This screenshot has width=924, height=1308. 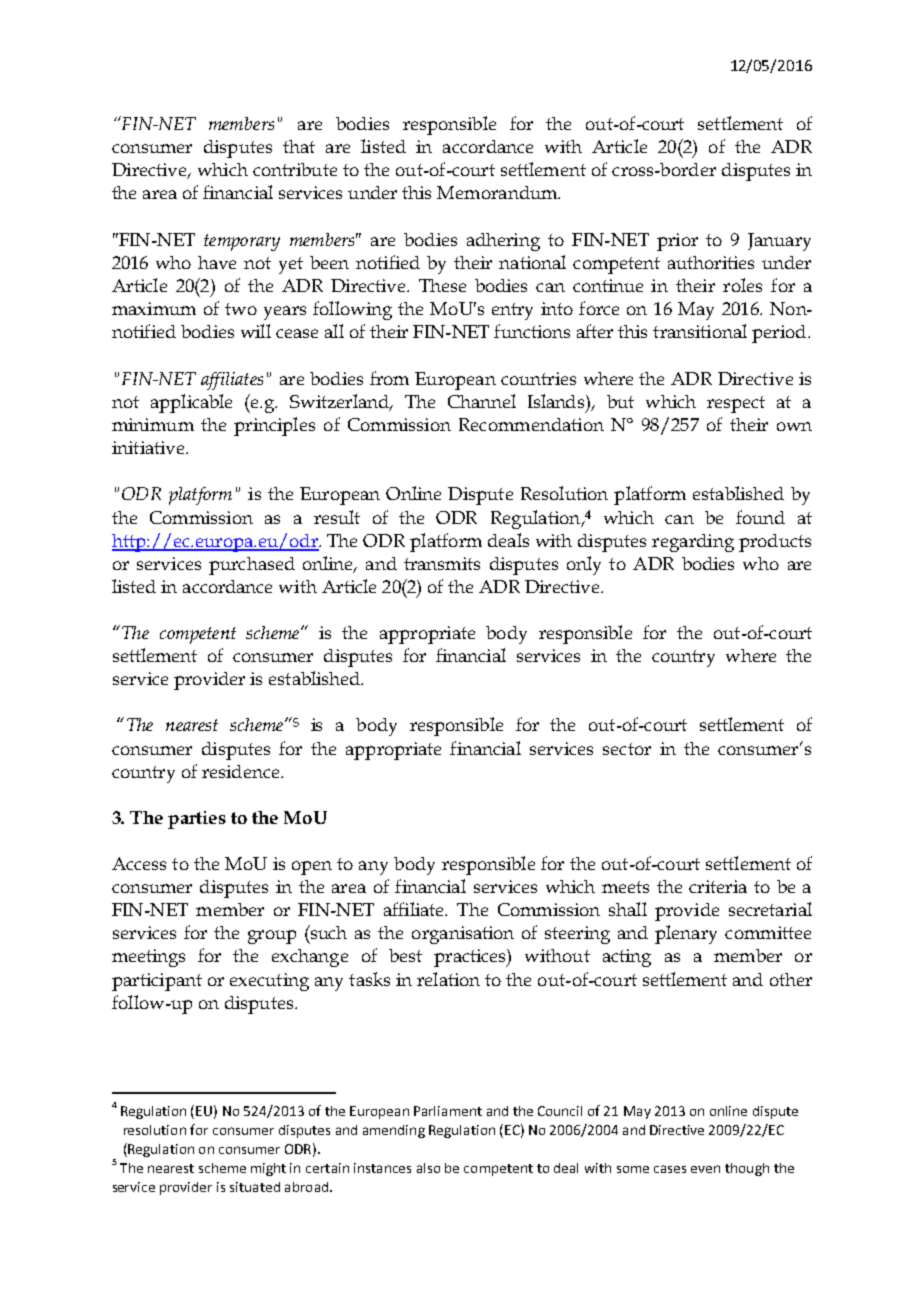 What do you see at coordinates (677, 242) in the screenshot?
I see `prior` at bounding box center [677, 242].
